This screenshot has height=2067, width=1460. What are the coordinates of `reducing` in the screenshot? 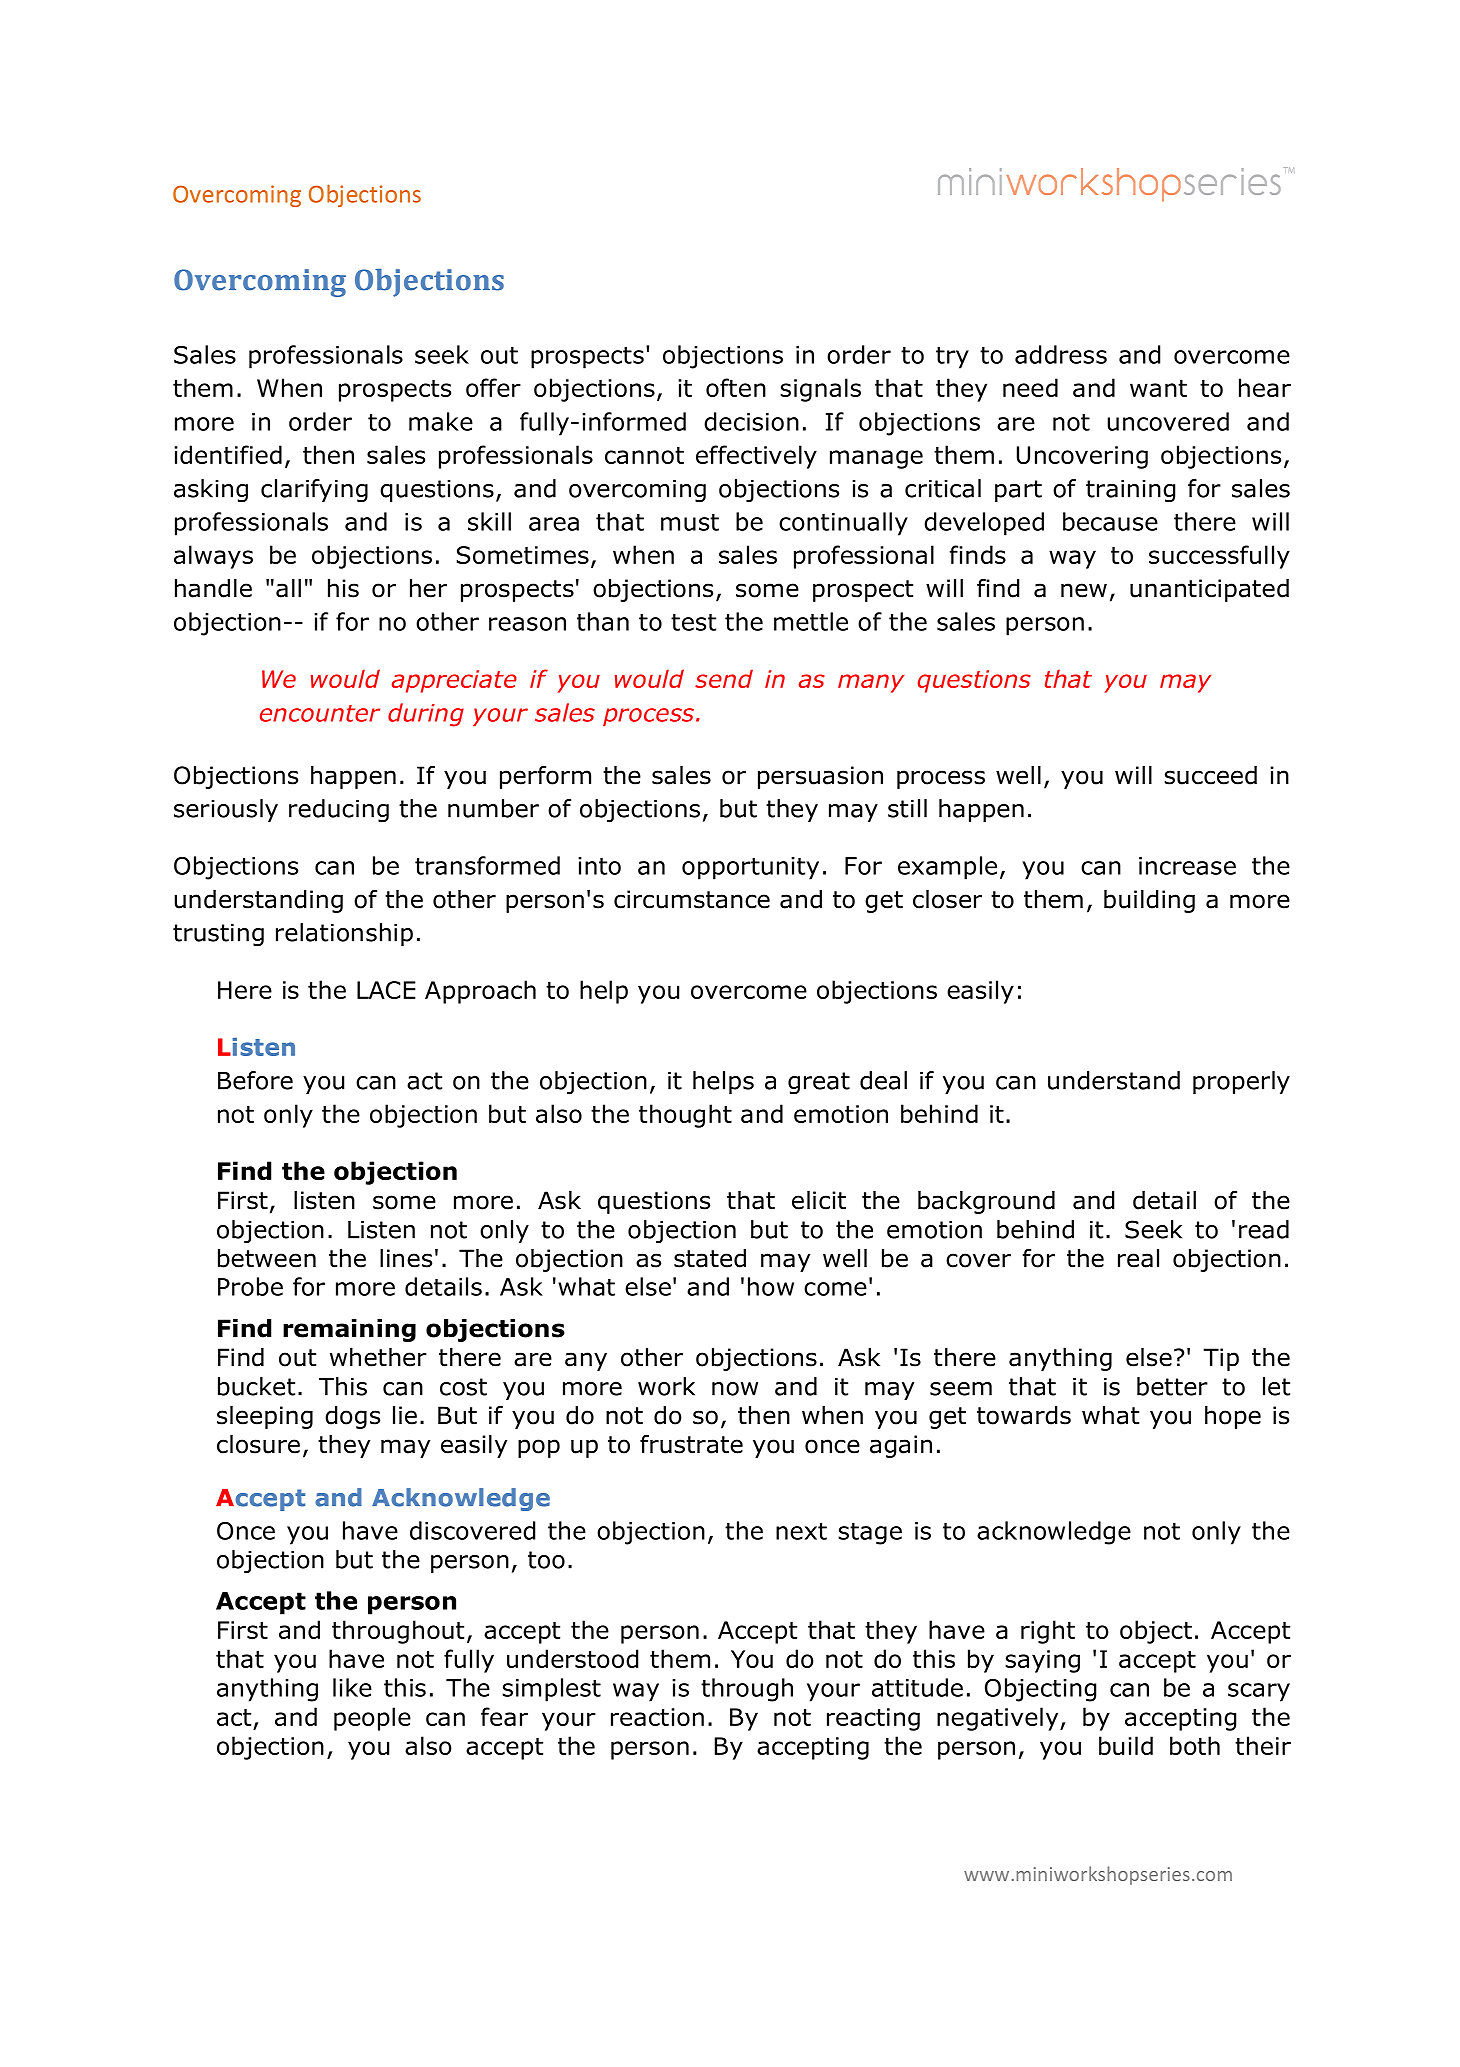 It's located at (339, 810).
